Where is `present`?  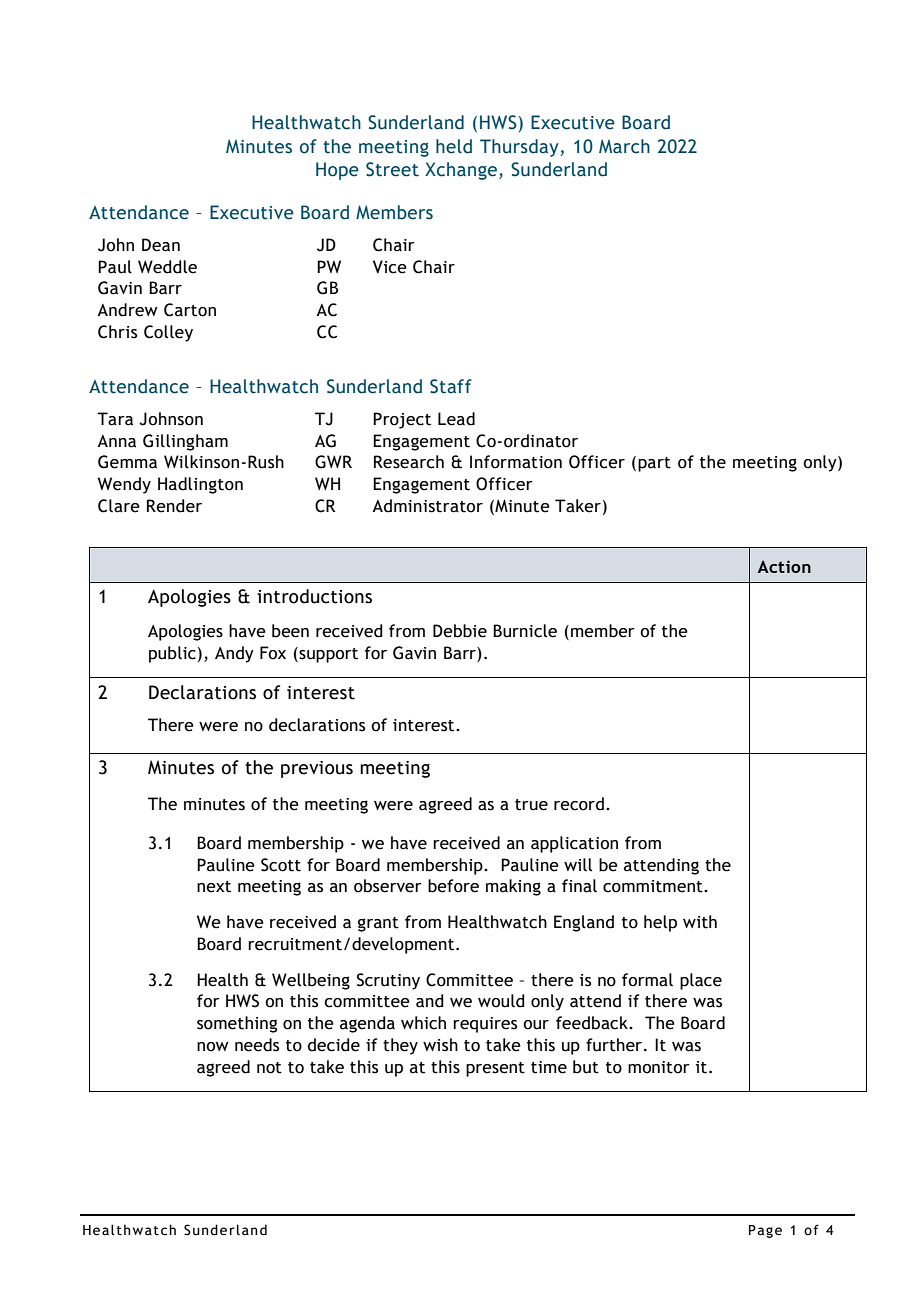
present is located at coordinates (495, 1069).
